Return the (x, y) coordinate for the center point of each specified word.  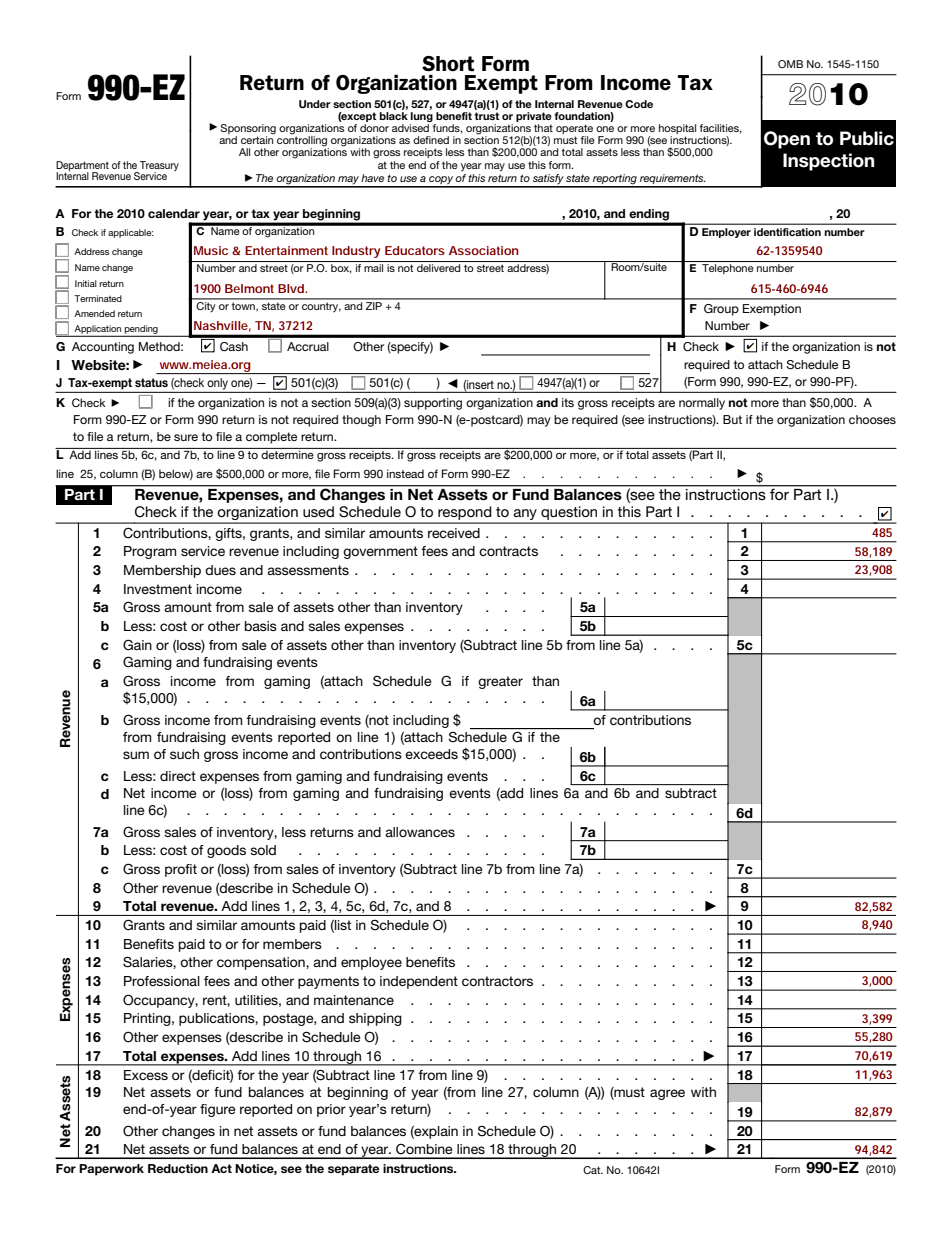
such (184, 754)
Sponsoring (248, 130)
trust (486, 116)
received (454, 533)
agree (667, 1094)
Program (150, 552)
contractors (497, 981)
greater (500, 682)
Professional (162, 981)
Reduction (178, 1168)
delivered (438, 268)
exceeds (431, 754)
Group (721, 310)
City (206, 306)
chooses (872, 419)
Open (787, 140)
